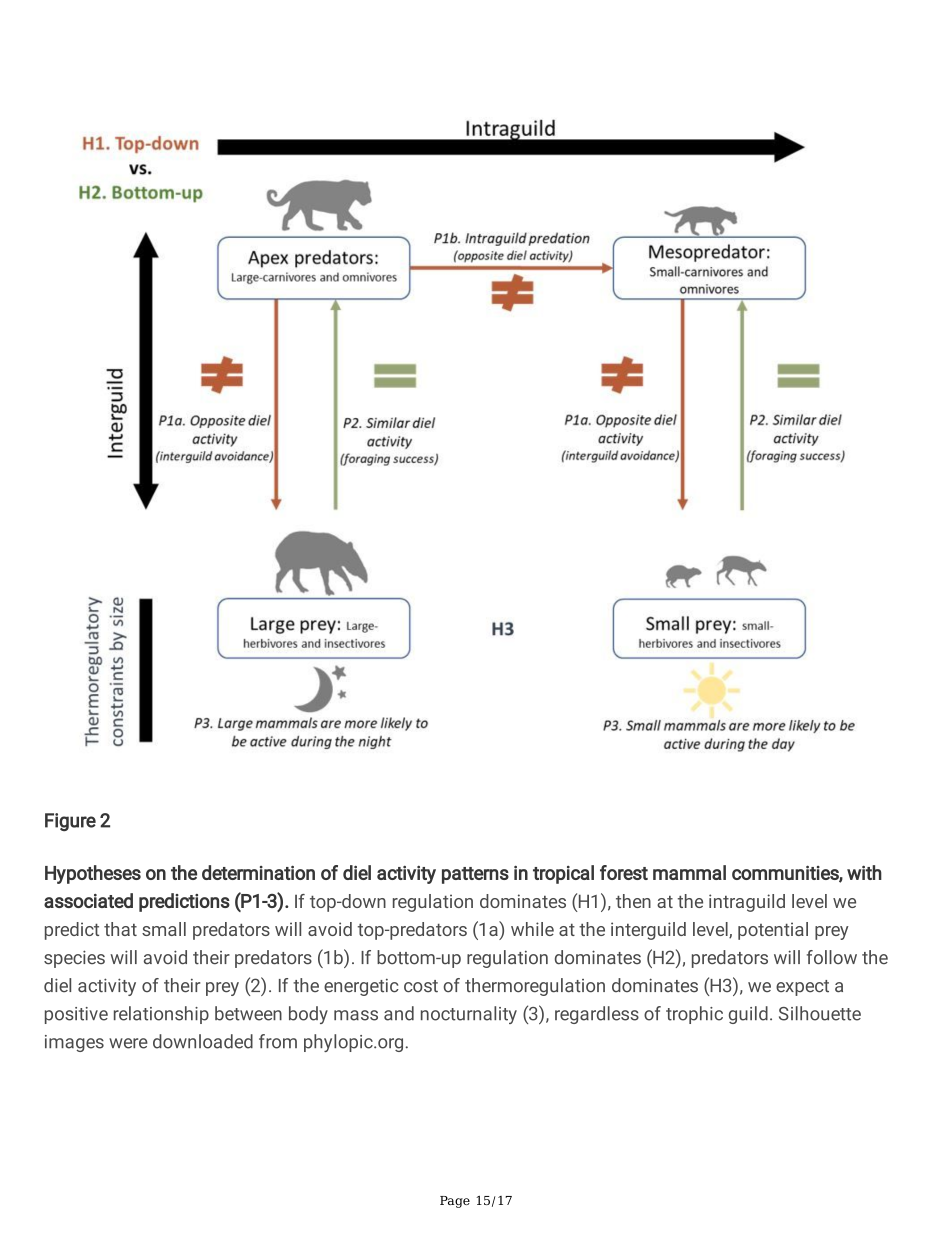 The image size is (952, 1233). What do you see at coordinates (475, 875) in the image?
I see `patterns` at bounding box center [475, 875].
